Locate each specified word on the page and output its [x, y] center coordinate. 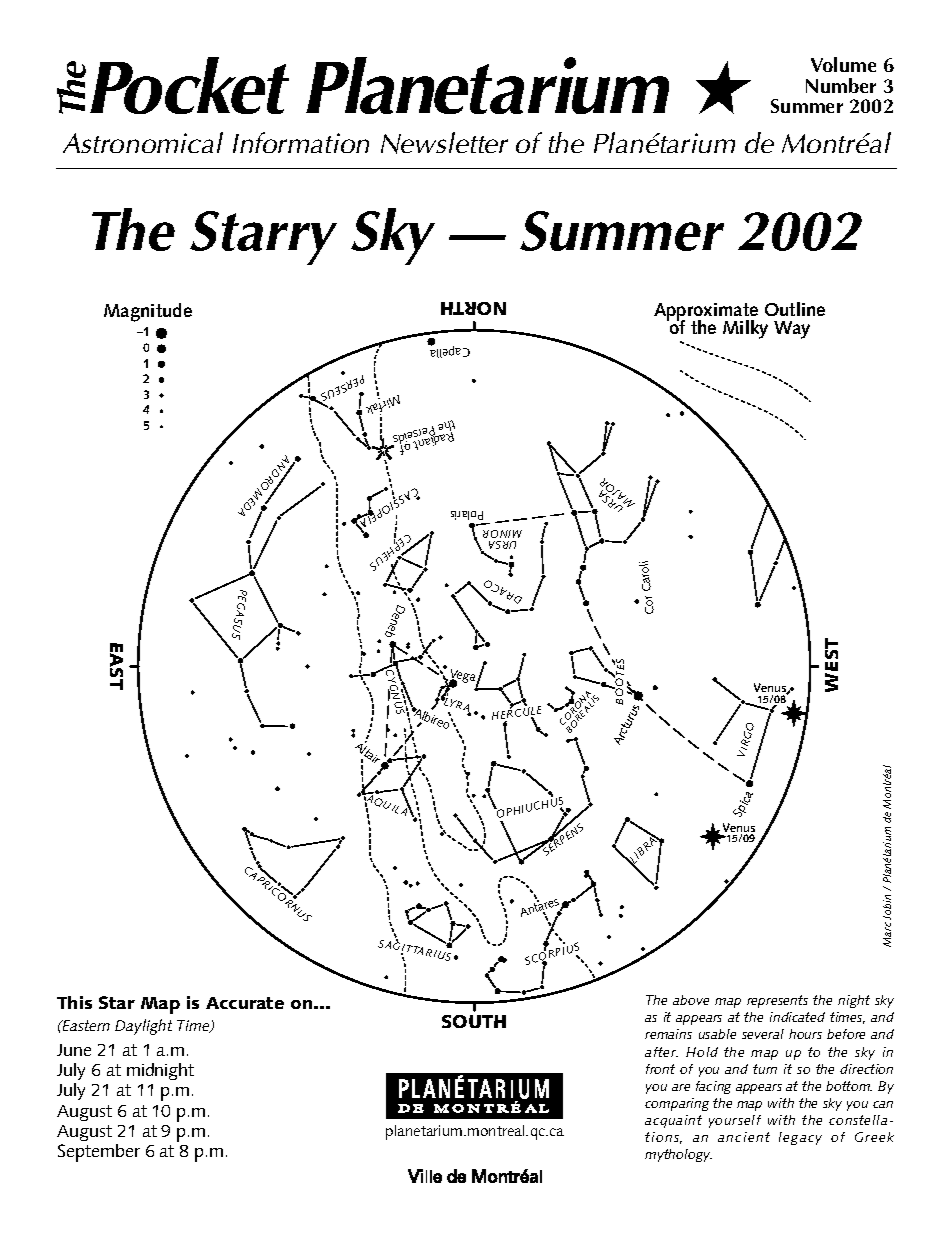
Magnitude [148, 312]
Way [792, 330]
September [99, 1153]
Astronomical [143, 142]
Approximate [706, 313]
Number [841, 85]
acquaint [673, 1121]
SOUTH [474, 1021]
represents [777, 1001]
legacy [800, 1138]
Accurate [245, 1003]
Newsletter [444, 143]
